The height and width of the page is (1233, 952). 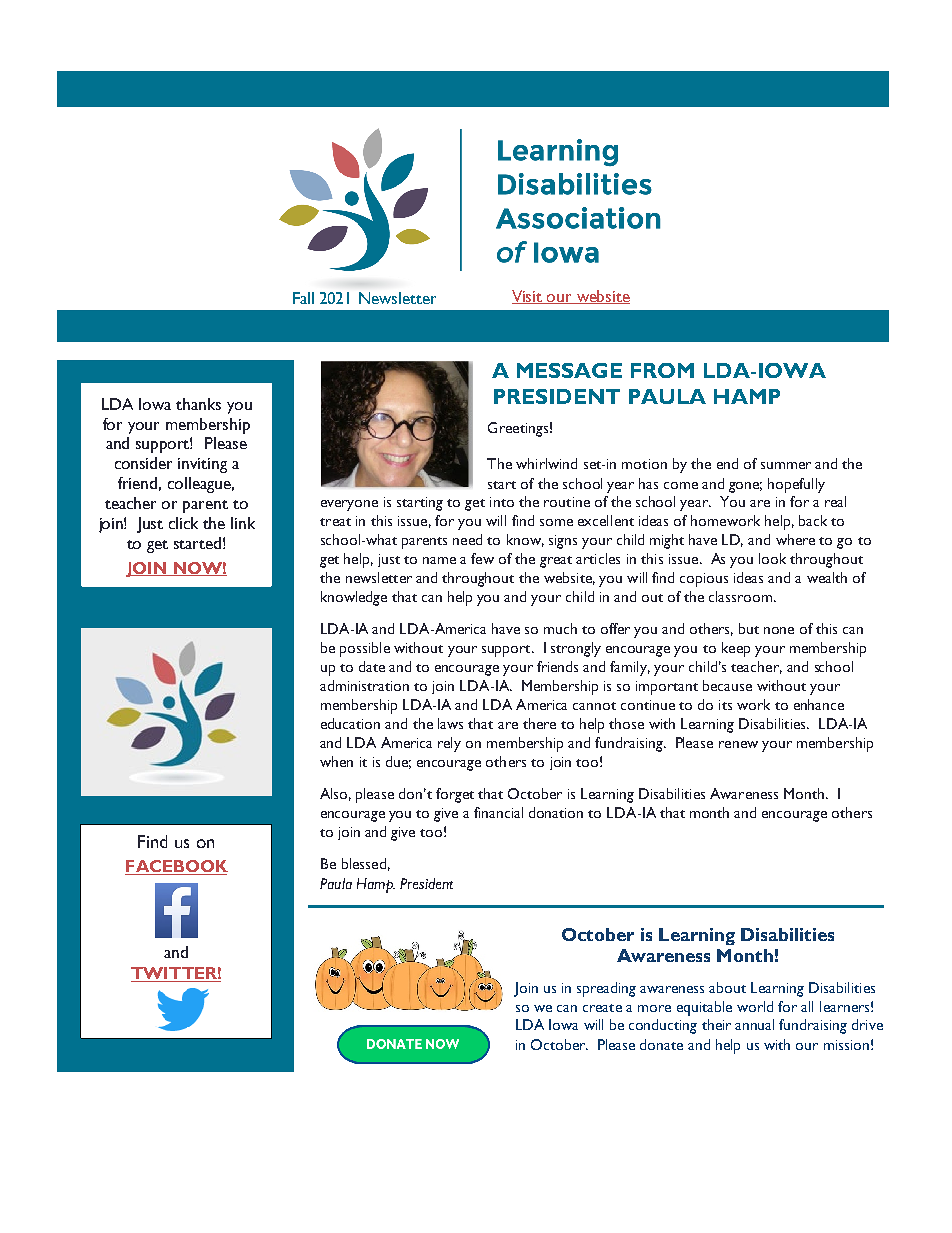 I want to click on administration, so click(x=364, y=685).
